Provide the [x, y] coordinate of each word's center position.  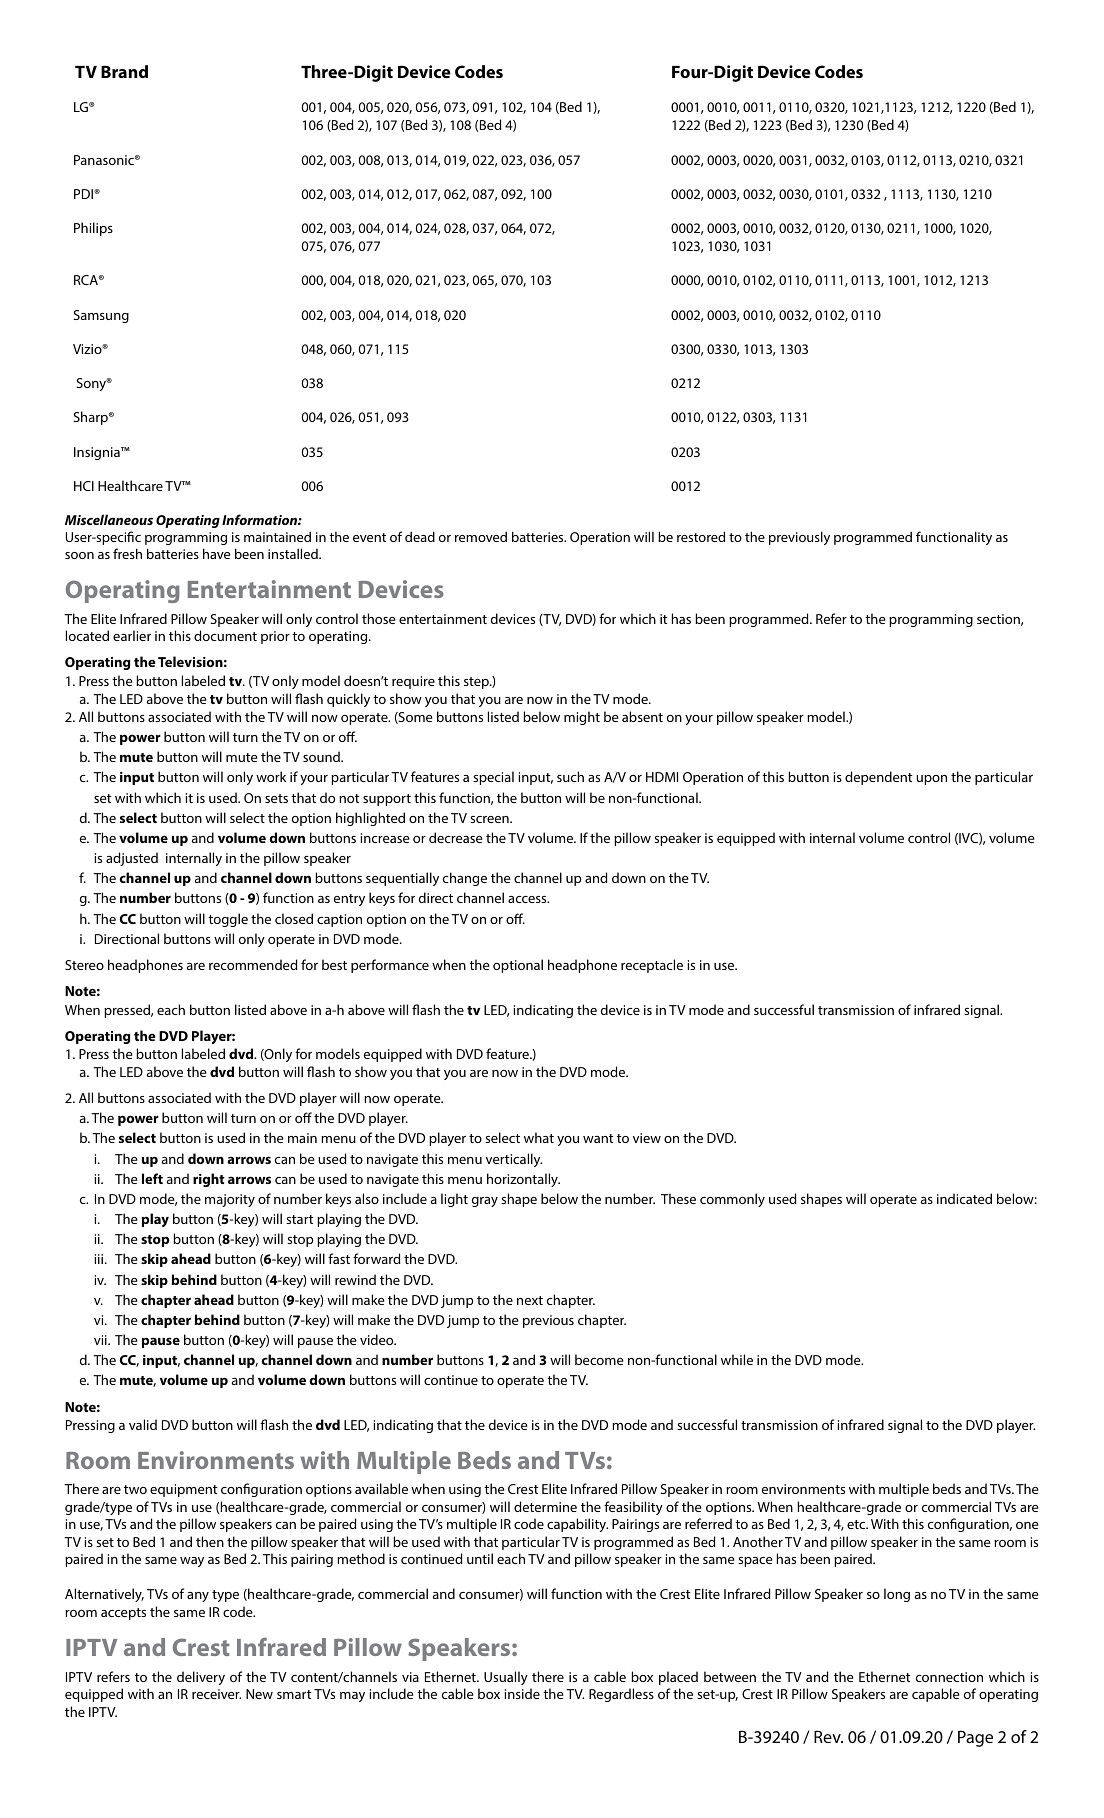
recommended [253, 964]
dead [420, 536]
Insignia [98, 453]
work [271, 776]
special [493, 778]
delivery [201, 1678]
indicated [964, 1198]
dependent [878, 778]
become [599, 1359]
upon [931, 780]
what [539, 1137]
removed [481, 536]
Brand [124, 71]
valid [143, 1424]
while [737, 1359]
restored [701, 536]
